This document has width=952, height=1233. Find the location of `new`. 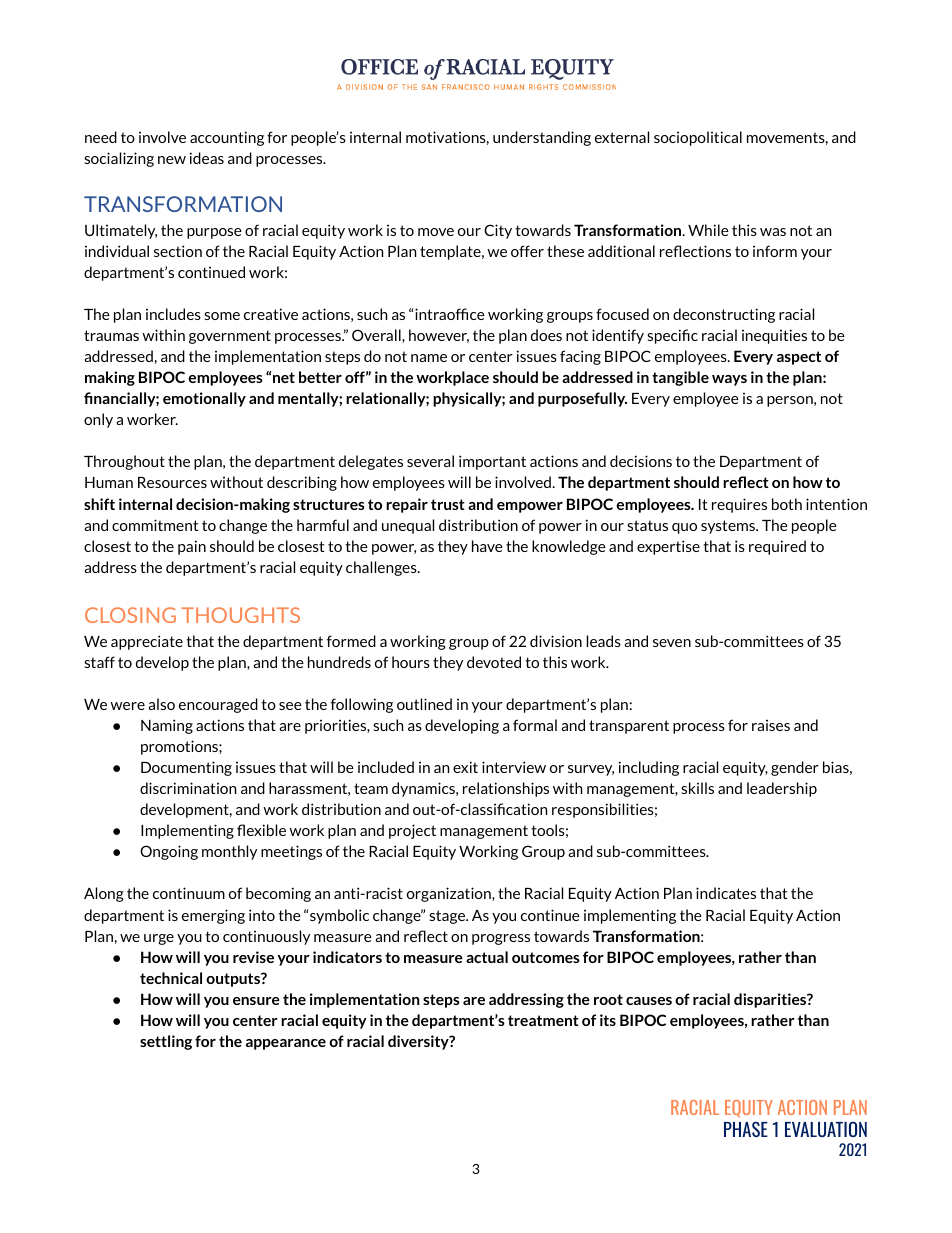

new is located at coordinates (172, 160).
